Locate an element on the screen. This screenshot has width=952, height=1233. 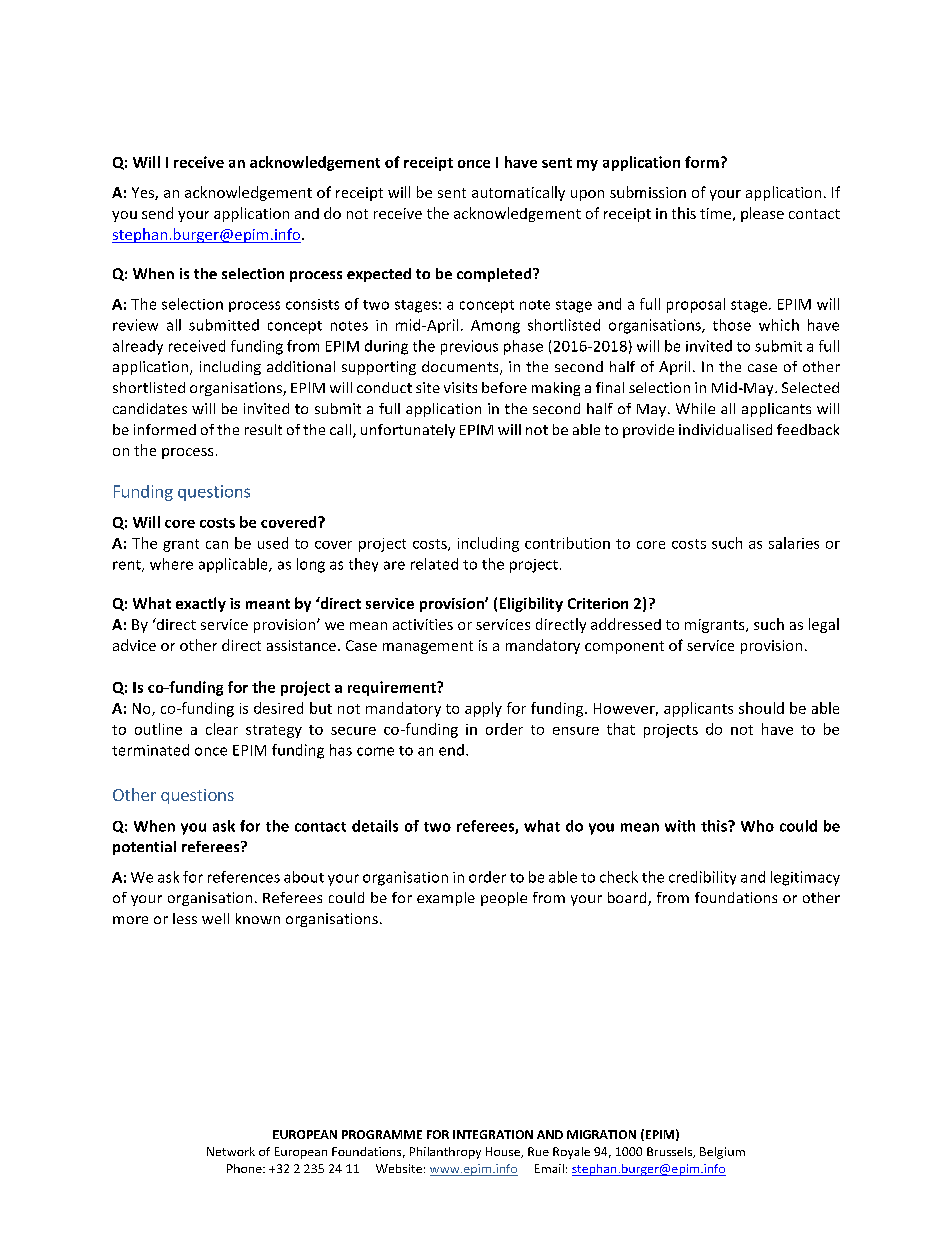
used is located at coordinates (273, 543).
